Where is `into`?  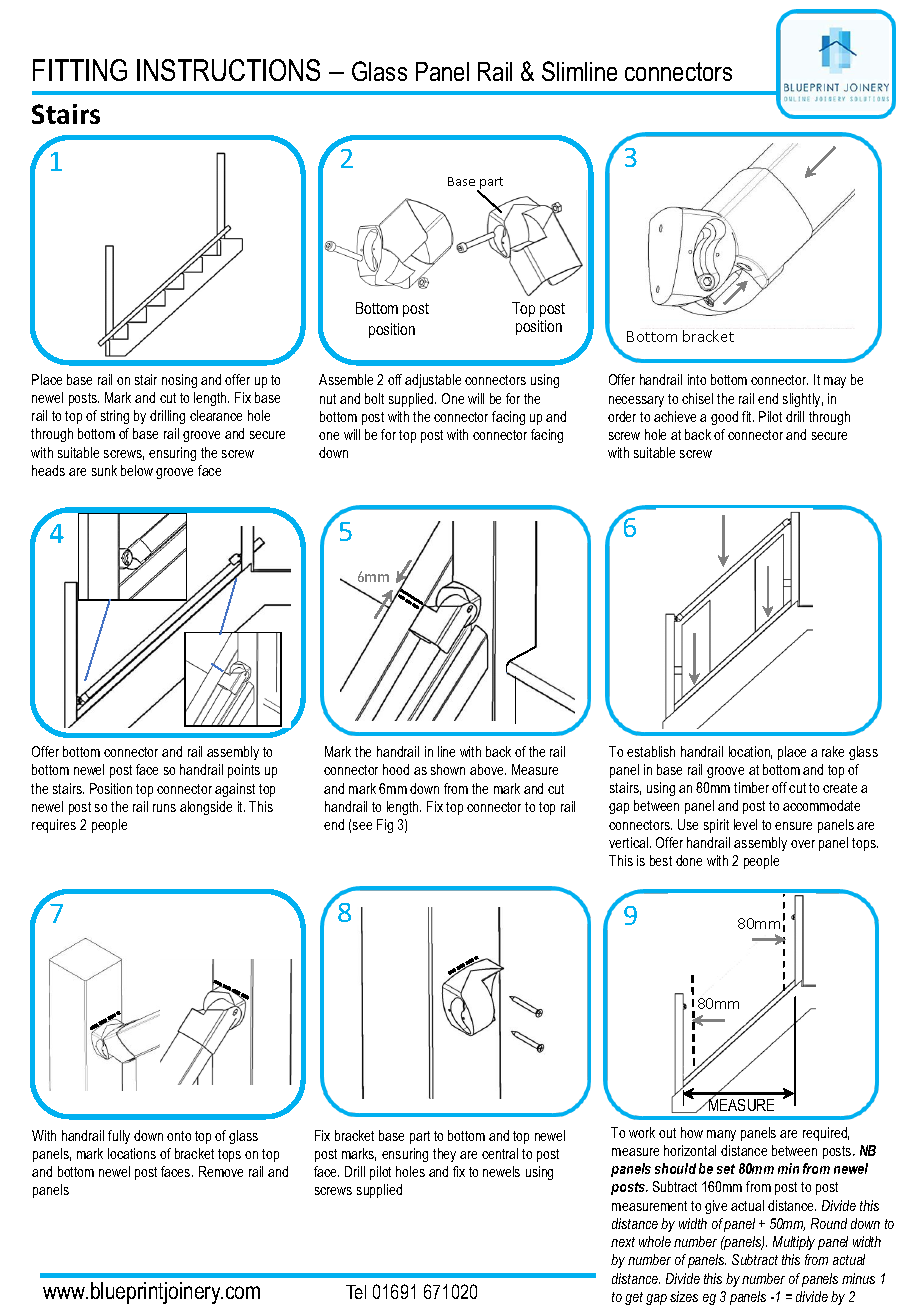
into is located at coordinates (697, 379).
